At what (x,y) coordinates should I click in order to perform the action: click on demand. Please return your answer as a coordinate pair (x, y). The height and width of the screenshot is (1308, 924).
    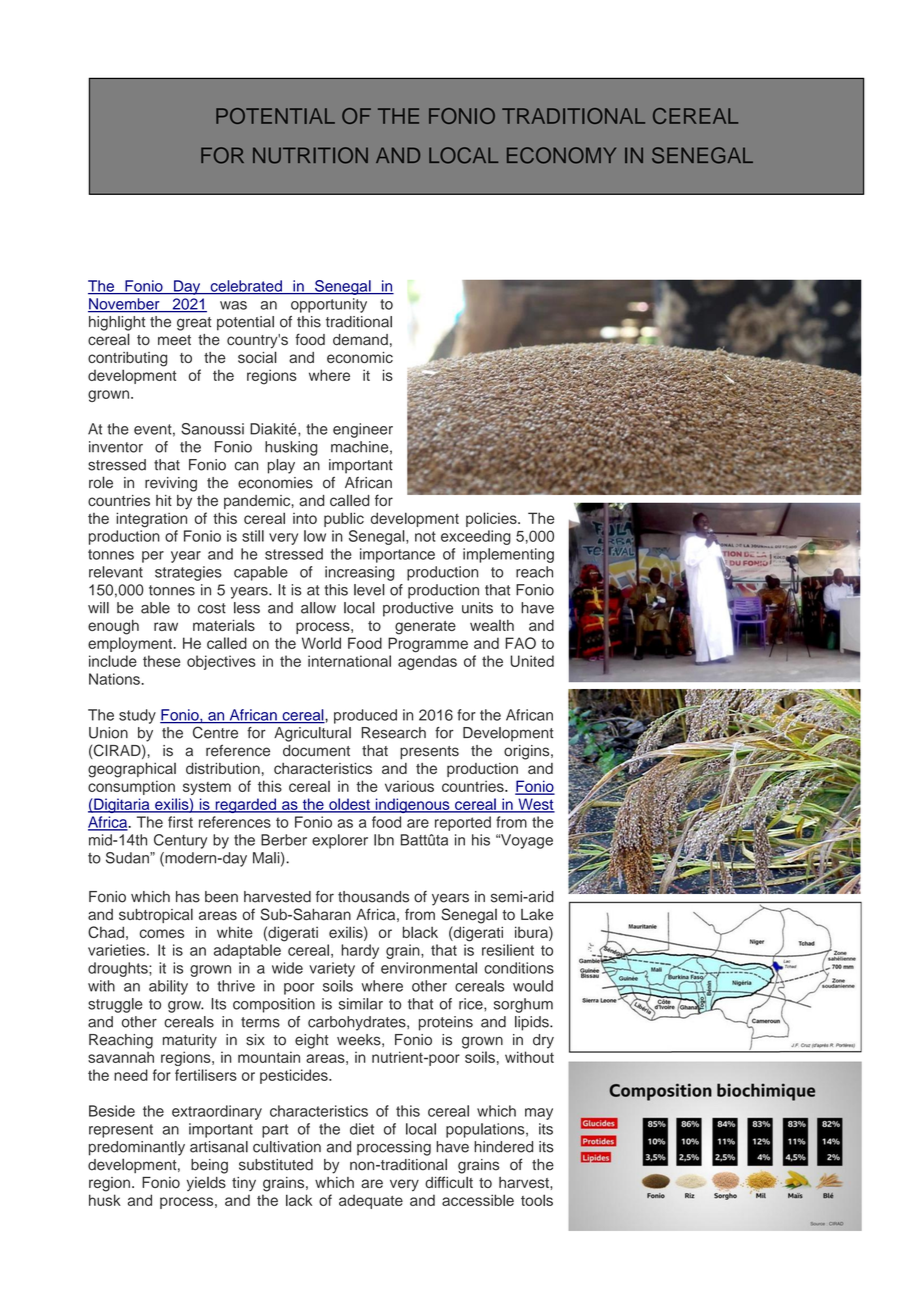
    Looking at the image, I should click on (360, 340).
